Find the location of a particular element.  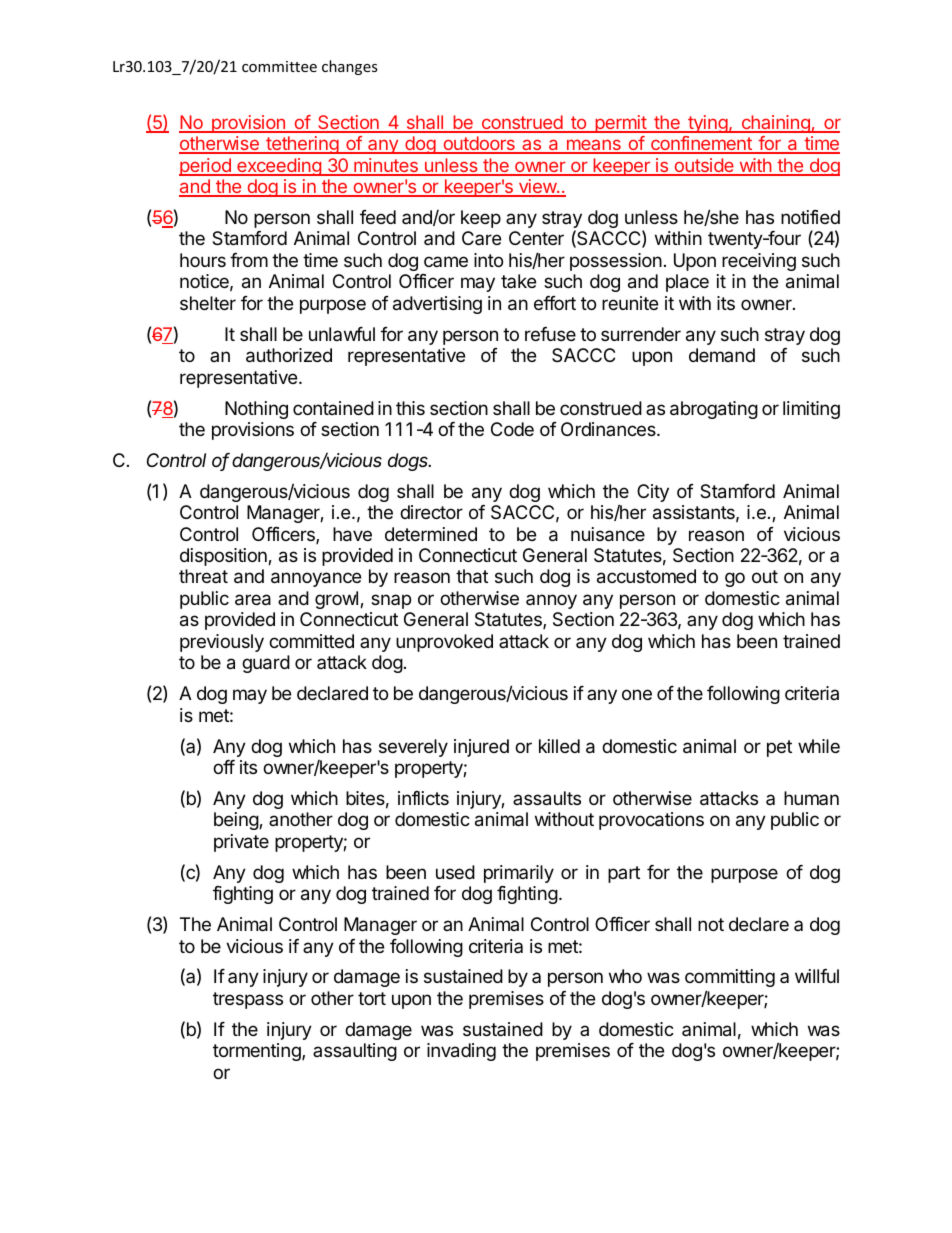

Code is located at coordinates (512, 429).
